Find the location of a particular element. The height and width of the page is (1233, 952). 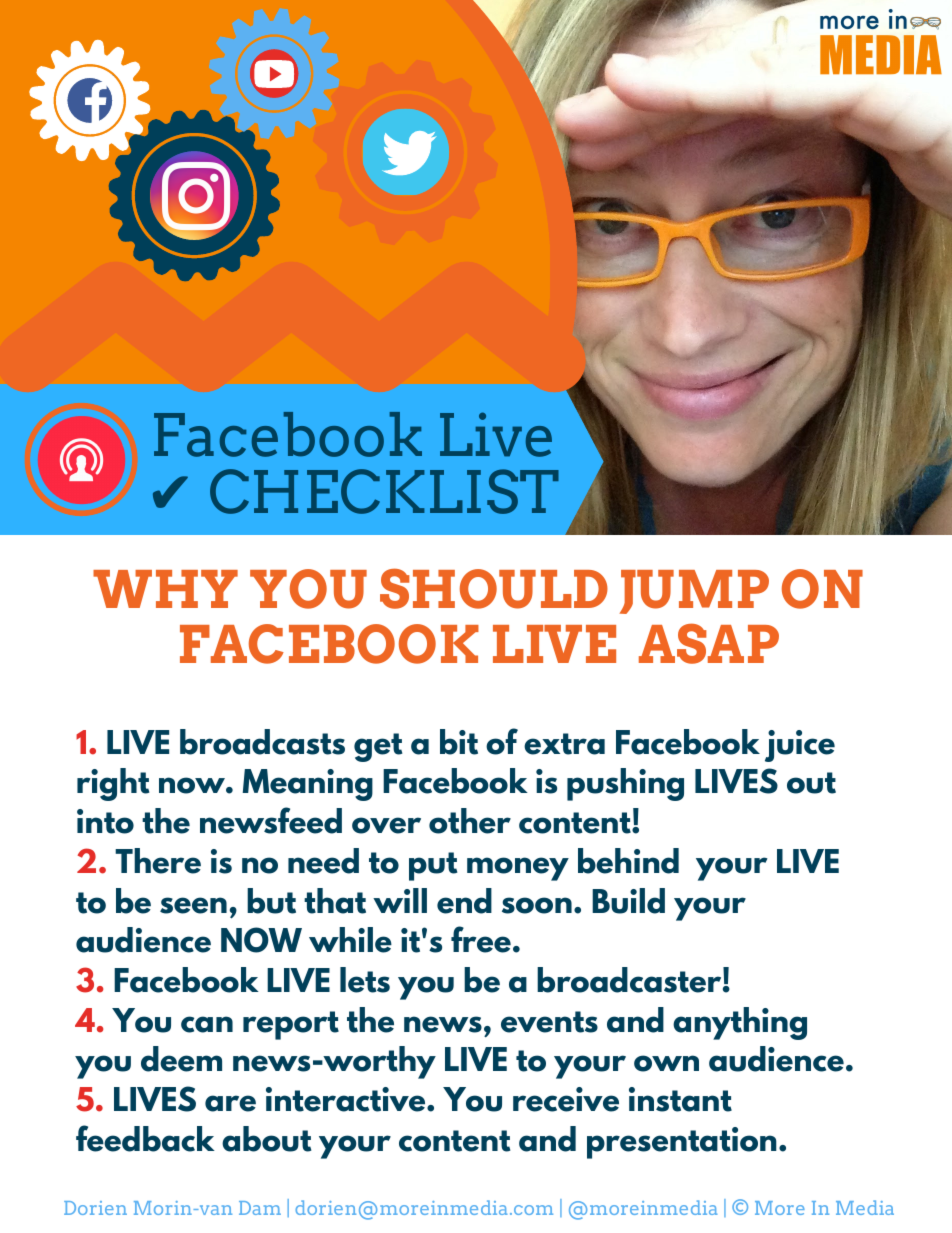

CHECKLIST is located at coordinates (384, 491).
